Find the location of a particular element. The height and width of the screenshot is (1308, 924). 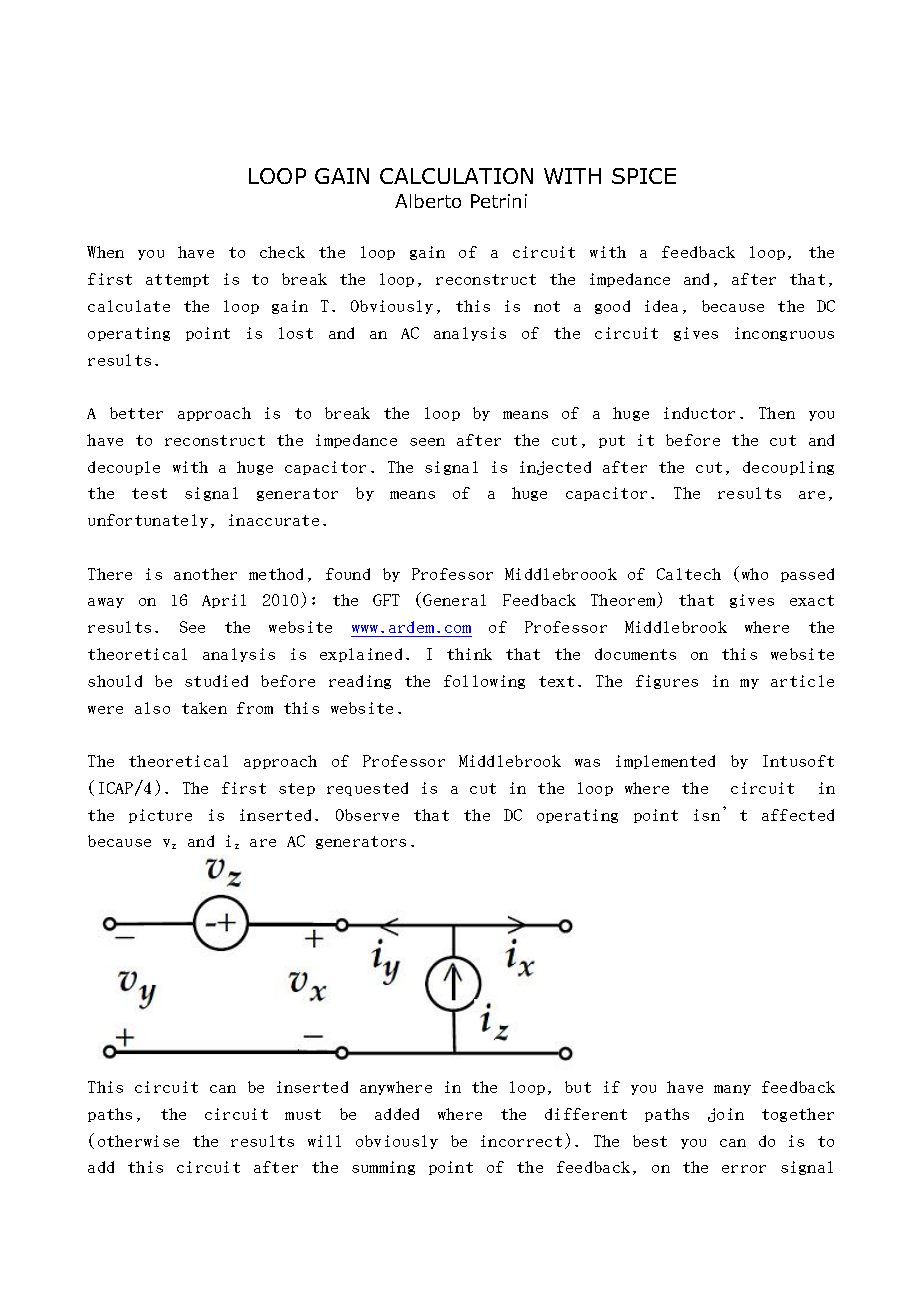

picture is located at coordinates (160, 816).
